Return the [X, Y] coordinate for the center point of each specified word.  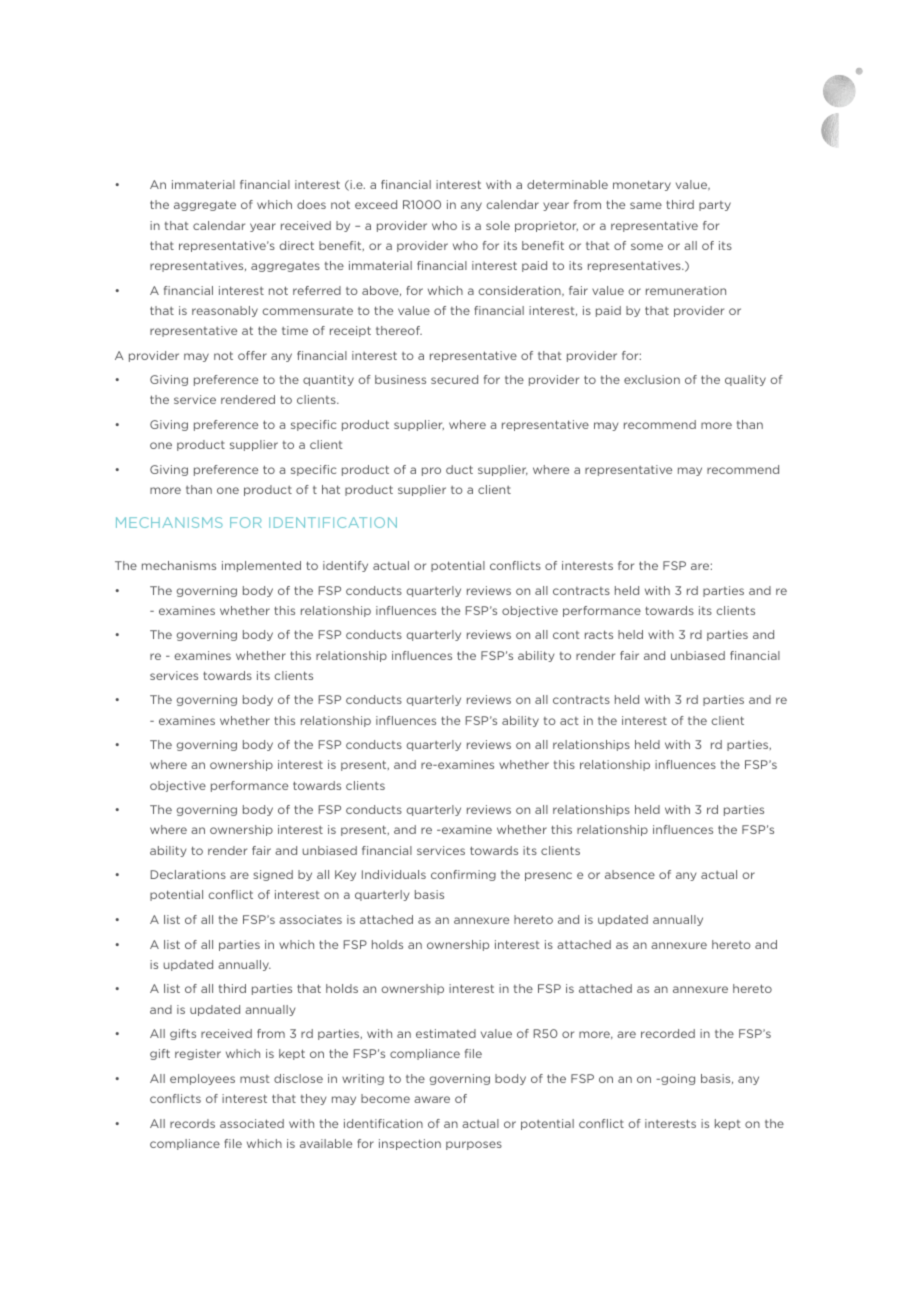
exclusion [652, 379]
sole [498, 225]
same [646, 205]
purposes [474, 1145]
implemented [261, 566]
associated [252, 1123]
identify [345, 566]
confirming [463, 875]
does [311, 204]
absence [630, 874]
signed [273, 875]
